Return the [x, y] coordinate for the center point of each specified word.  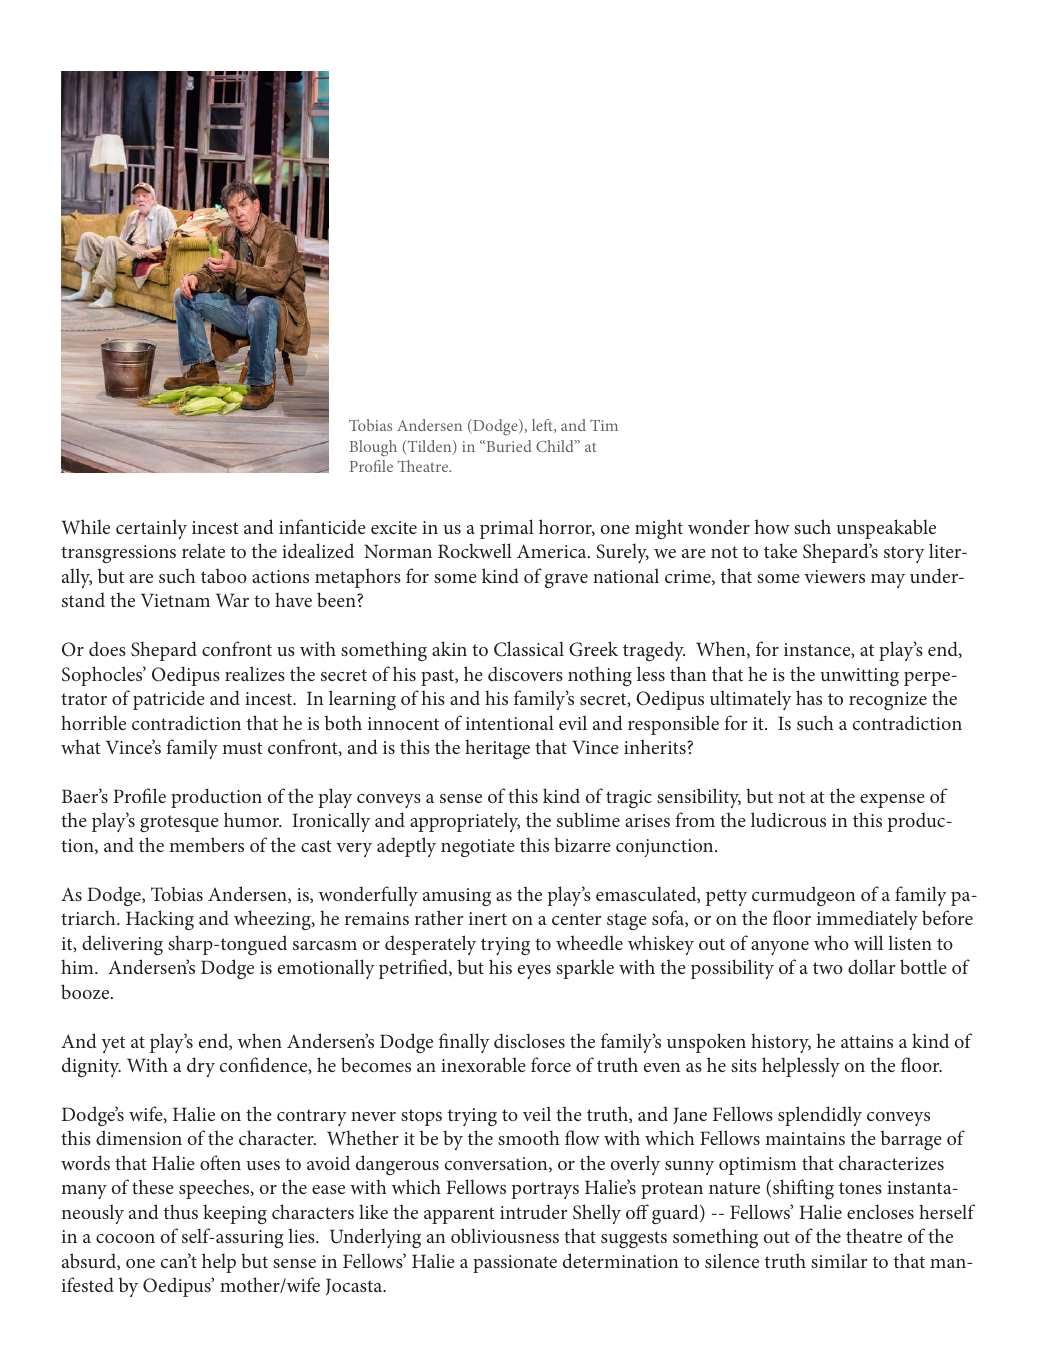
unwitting [860, 677]
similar [839, 1260]
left [543, 426]
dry [201, 1067]
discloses [529, 1040]
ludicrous [788, 819]
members [206, 844]
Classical [529, 649]
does [107, 648]
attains [867, 1041]
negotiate [478, 848]
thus [181, 1211]
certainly [151, 529]
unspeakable [886, 529]
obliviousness [505, 1235]
